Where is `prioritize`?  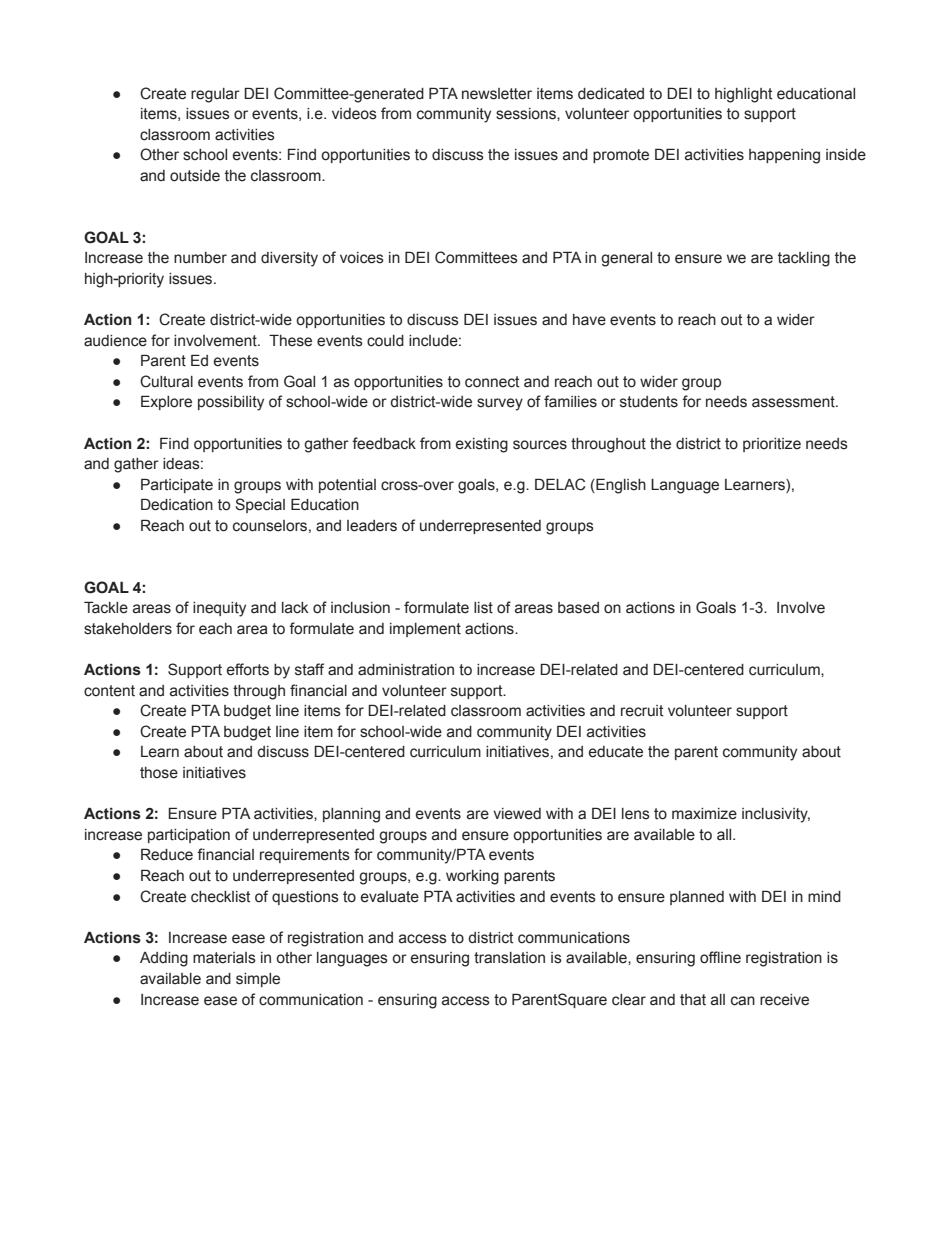 prioritize is located at coordinates (772, 445).
